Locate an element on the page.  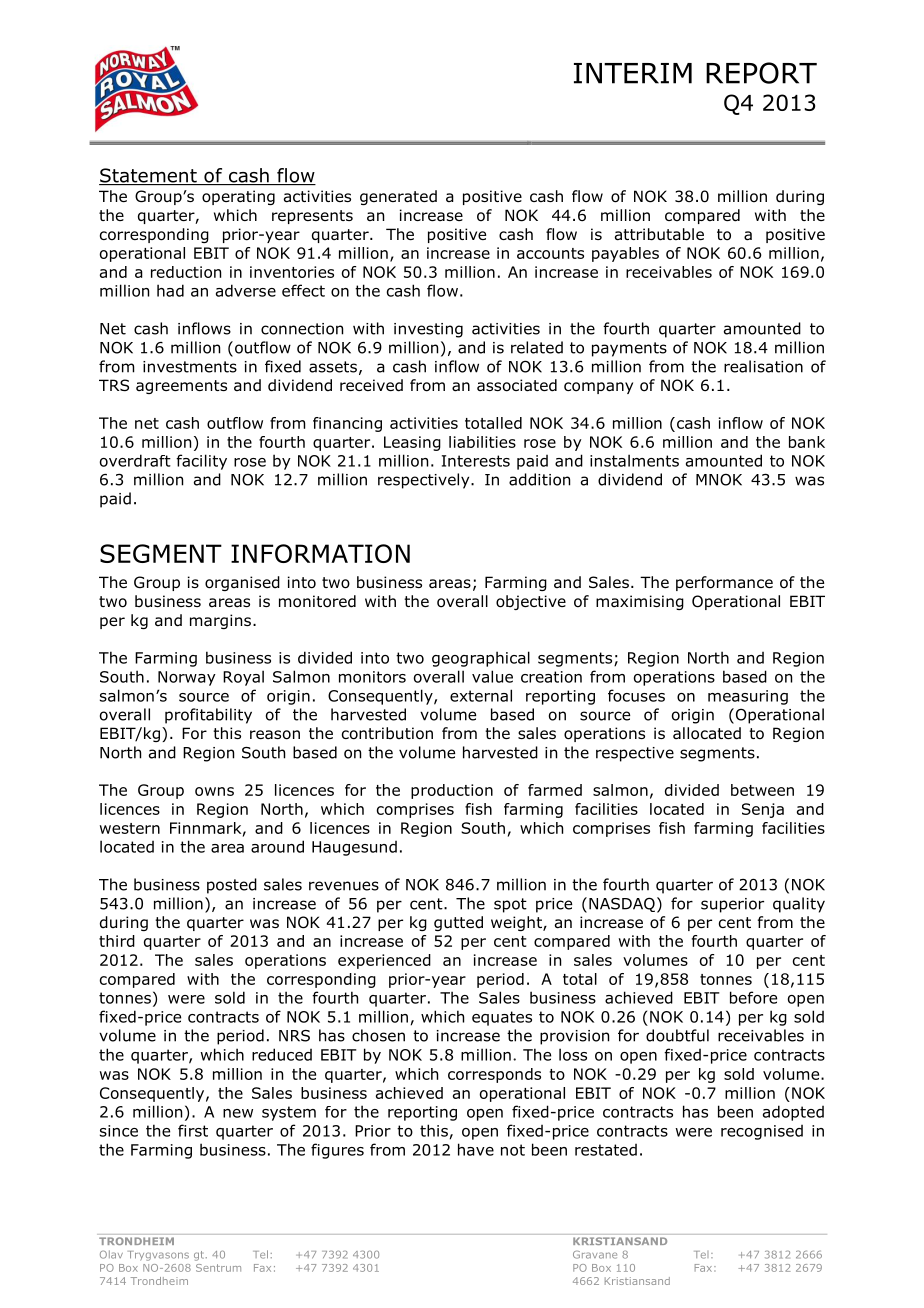
superior is located at coordinates (732, 905).
